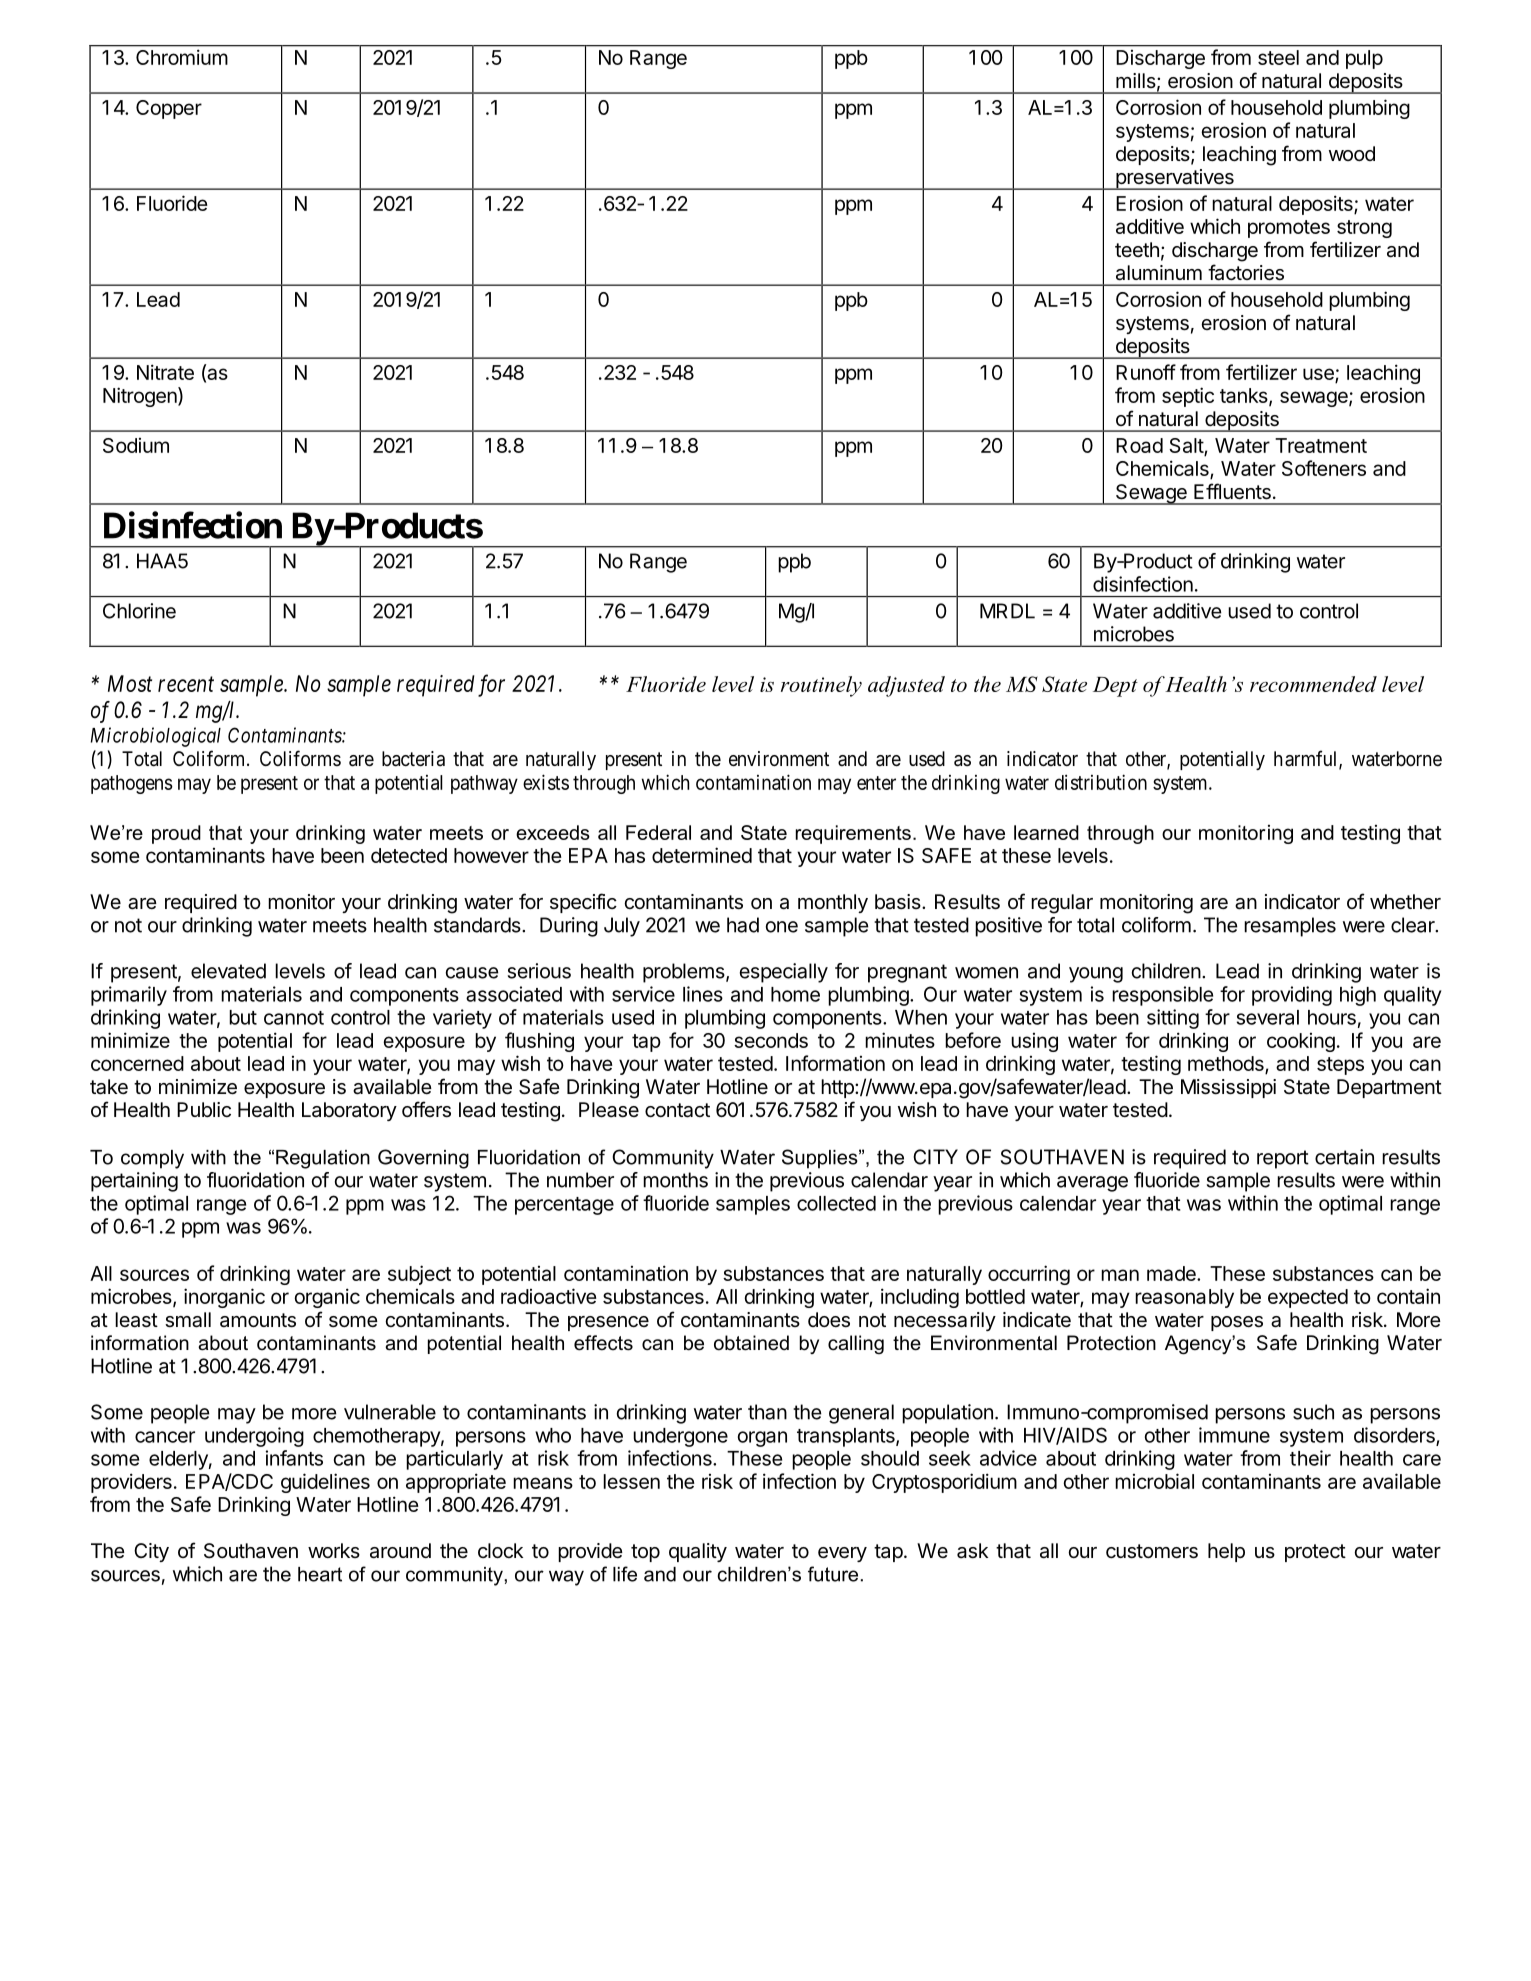 The width and height of the page is (1531, 1981). I want to click on determined, so click(702, 855).
